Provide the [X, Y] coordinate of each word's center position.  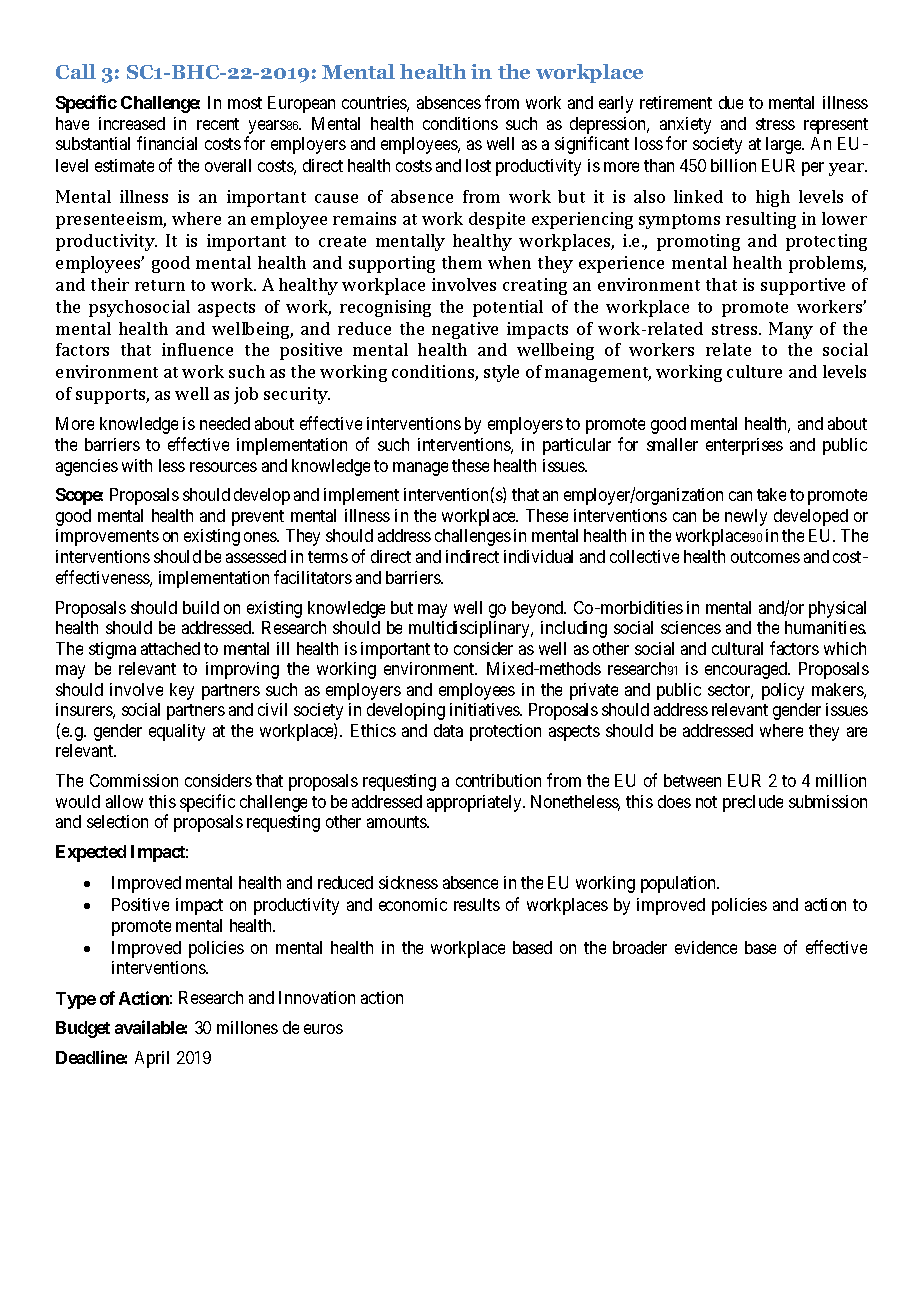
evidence [706, 947]
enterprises [744, 446]
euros [323, 1029]
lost [478, 165]
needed [225, 423]
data [448, 730]
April [152, 1059]
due [731, 102]
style [501, 373]
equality [177, 732]
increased [132, 123]
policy [783, 691]
